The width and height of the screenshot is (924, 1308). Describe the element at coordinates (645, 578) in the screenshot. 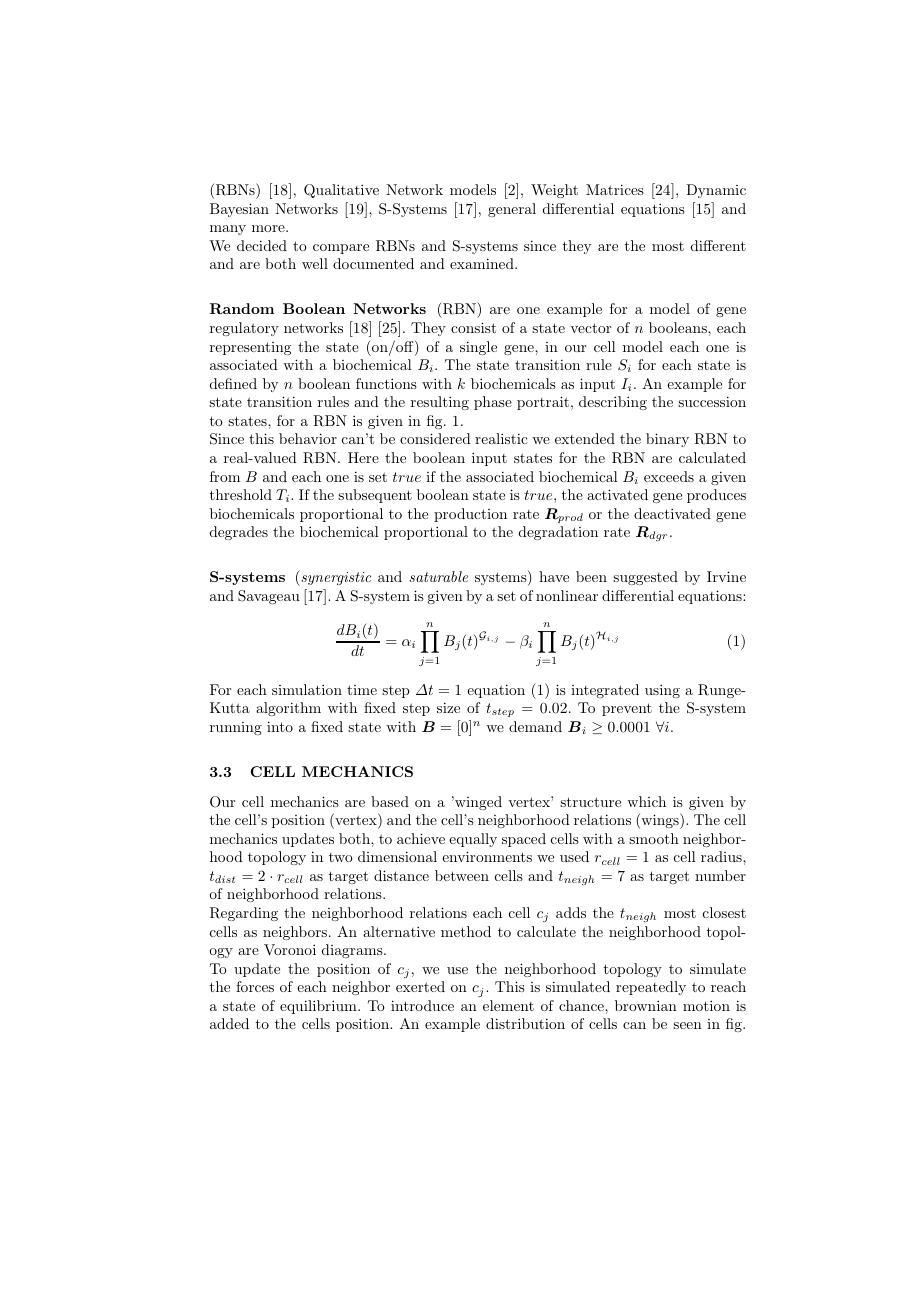

I see `suggested` at that location.
